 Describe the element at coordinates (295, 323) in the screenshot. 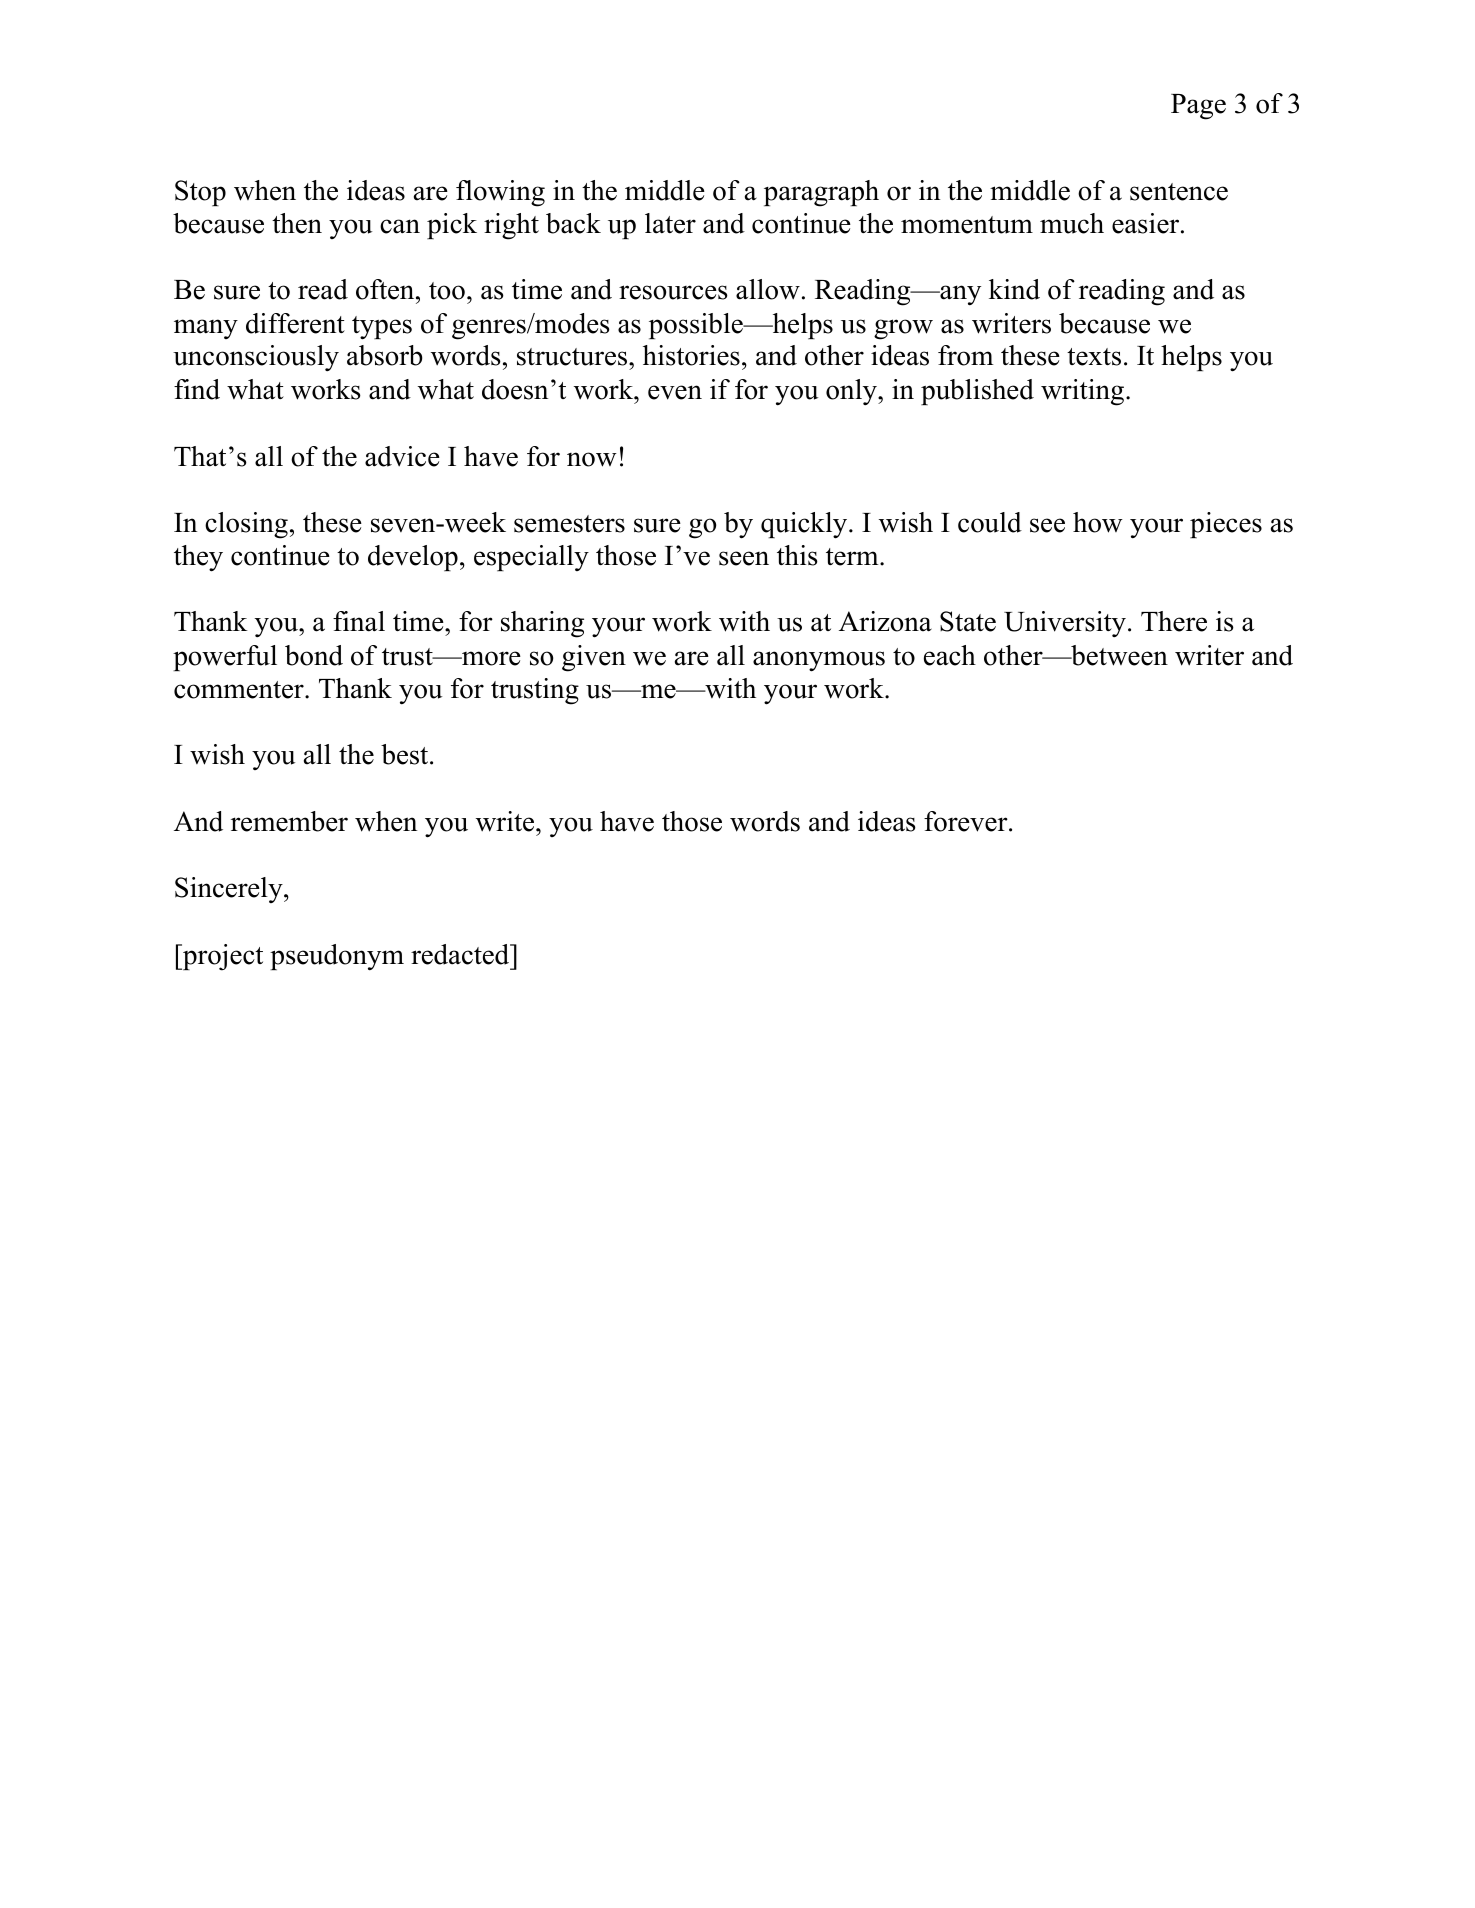

I see `different` at that location.
